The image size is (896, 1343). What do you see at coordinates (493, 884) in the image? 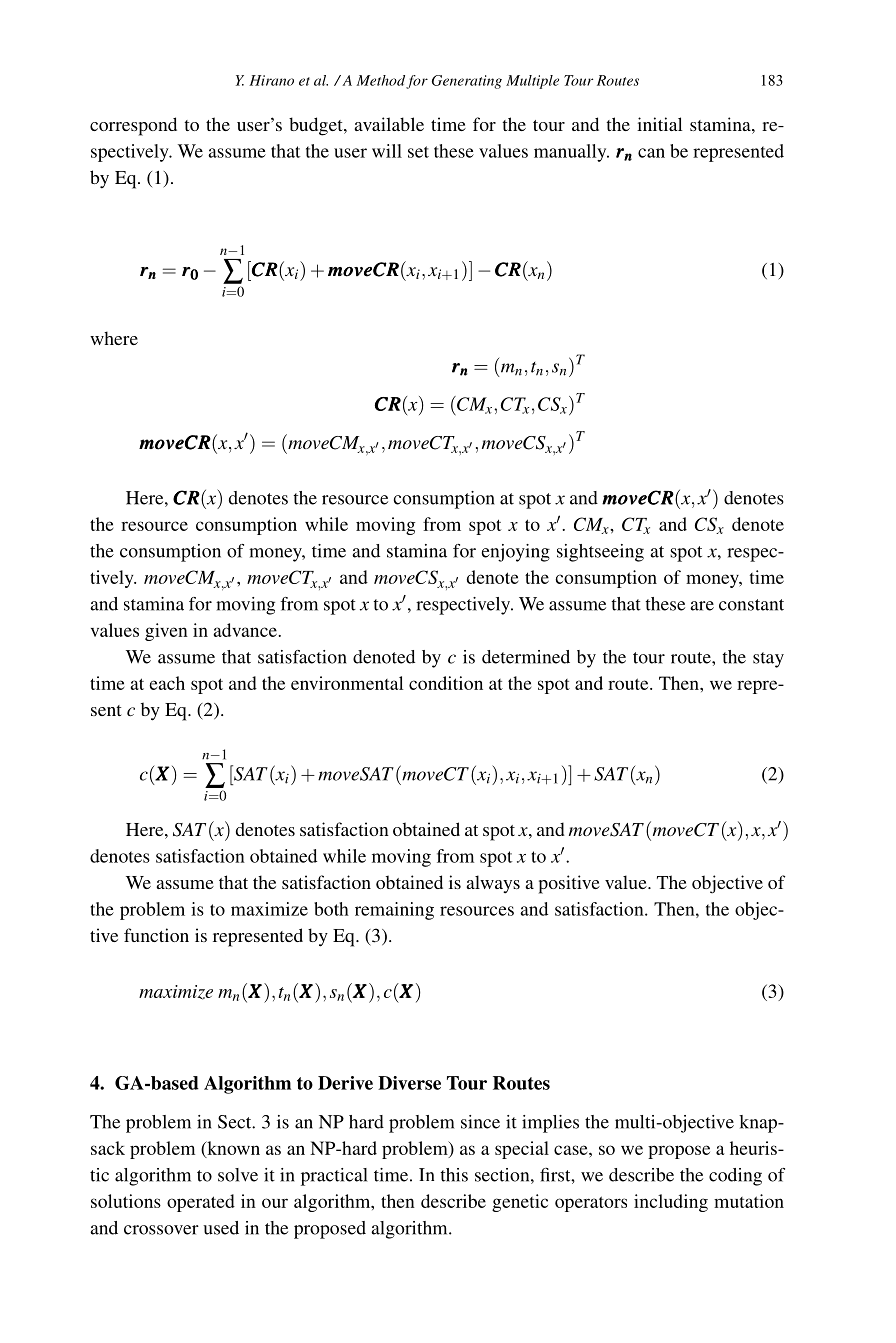
I see `always` at bounding box center [493, 884].
